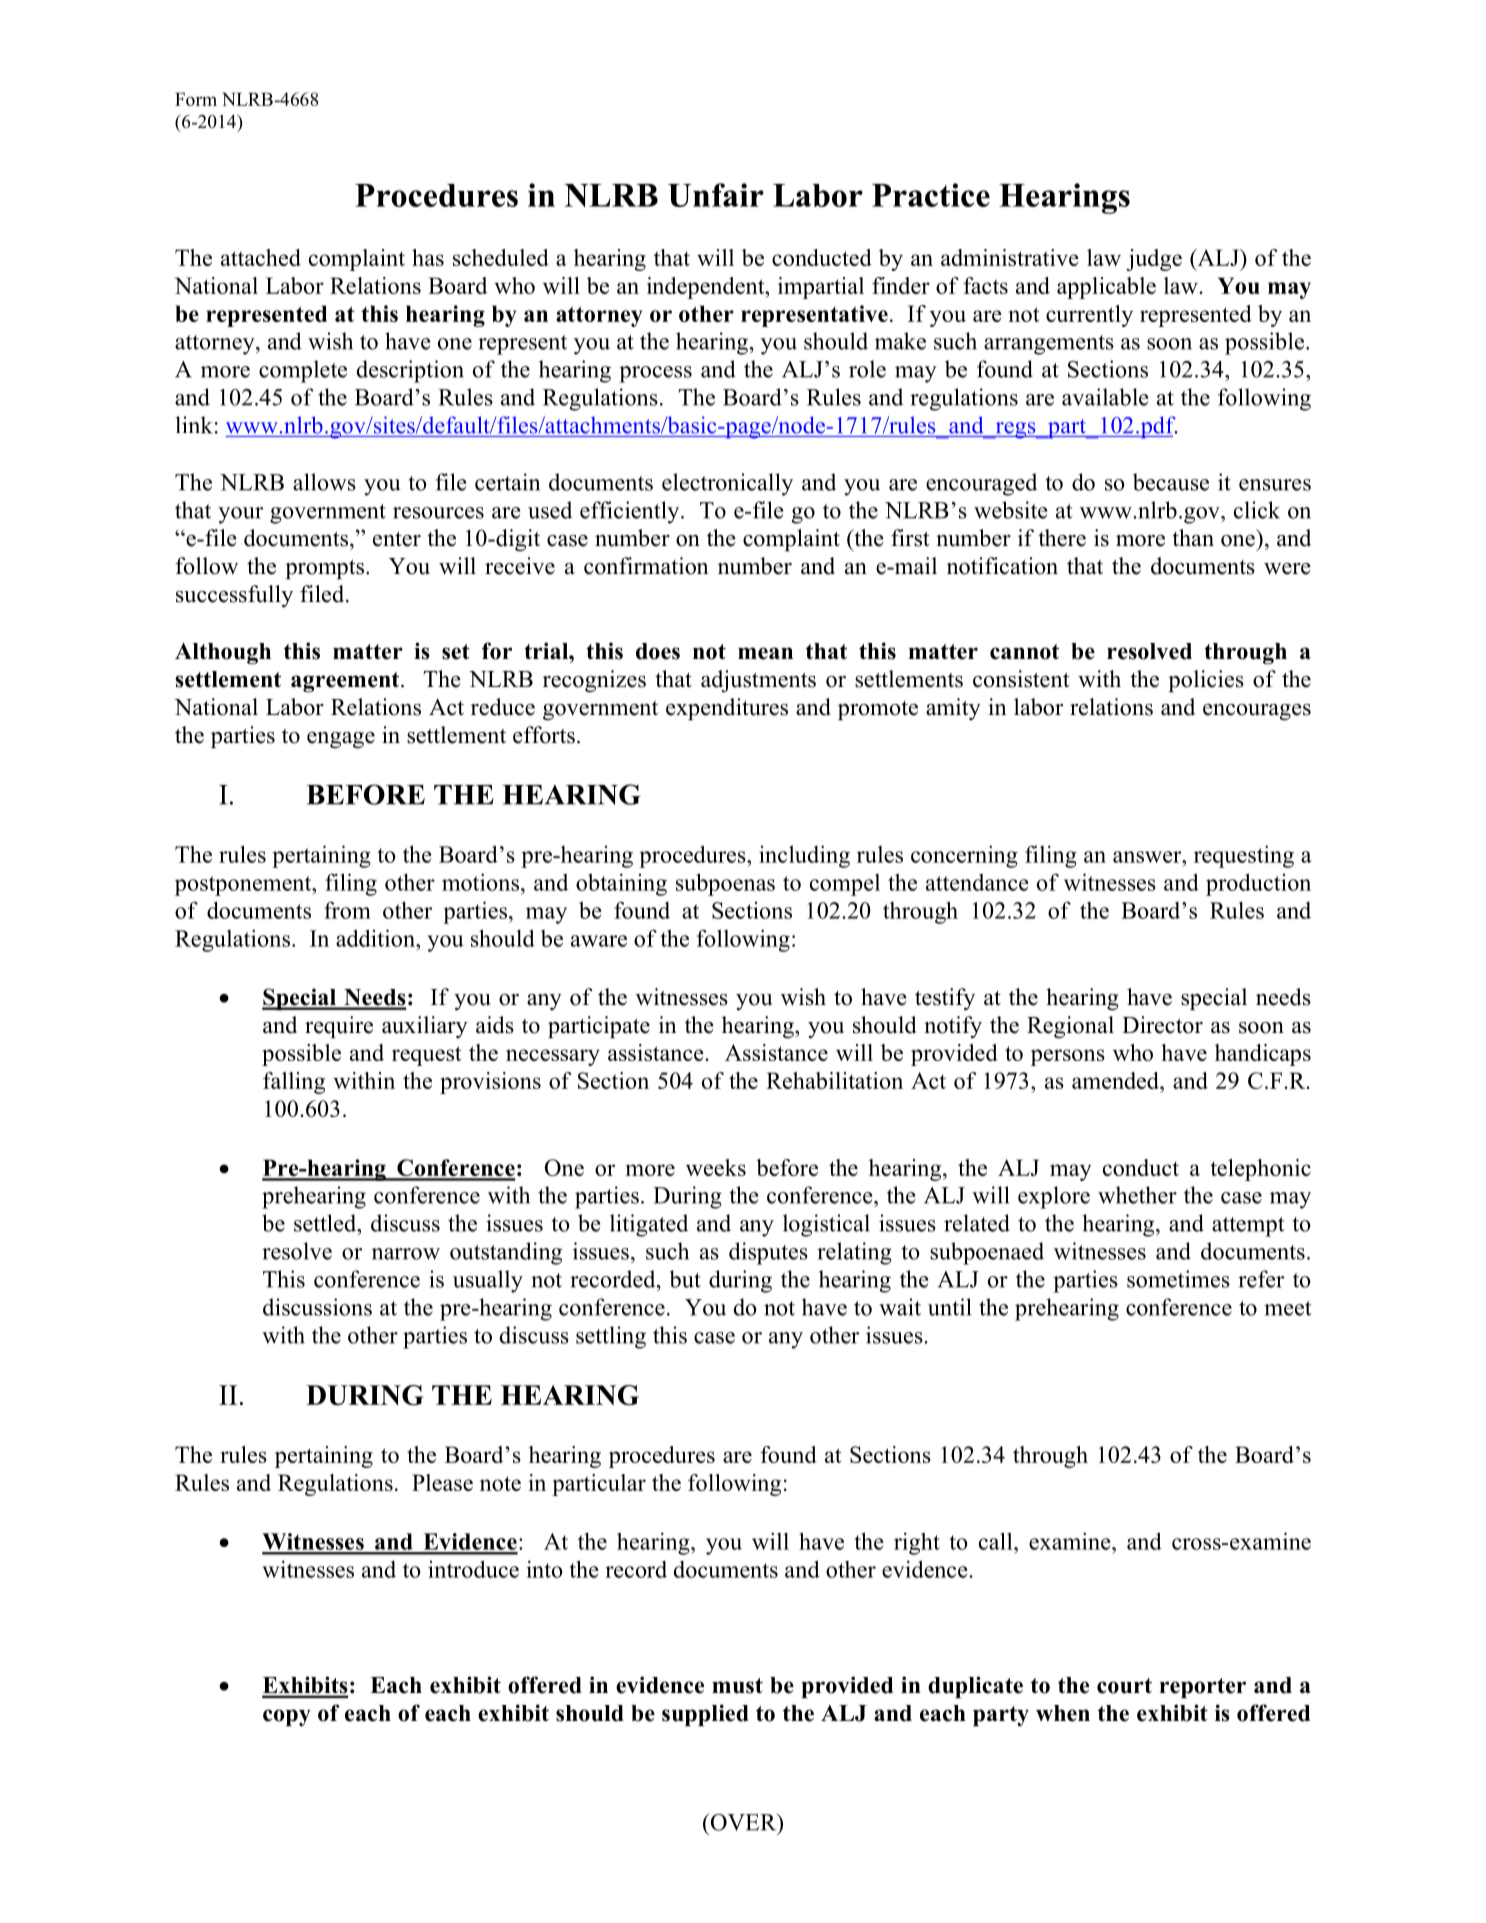 Image resolution: width=1486 pixels, height=1923 pixels. Describe the element at coordinates (196, 99) in the page. I see `Form` at that location.
